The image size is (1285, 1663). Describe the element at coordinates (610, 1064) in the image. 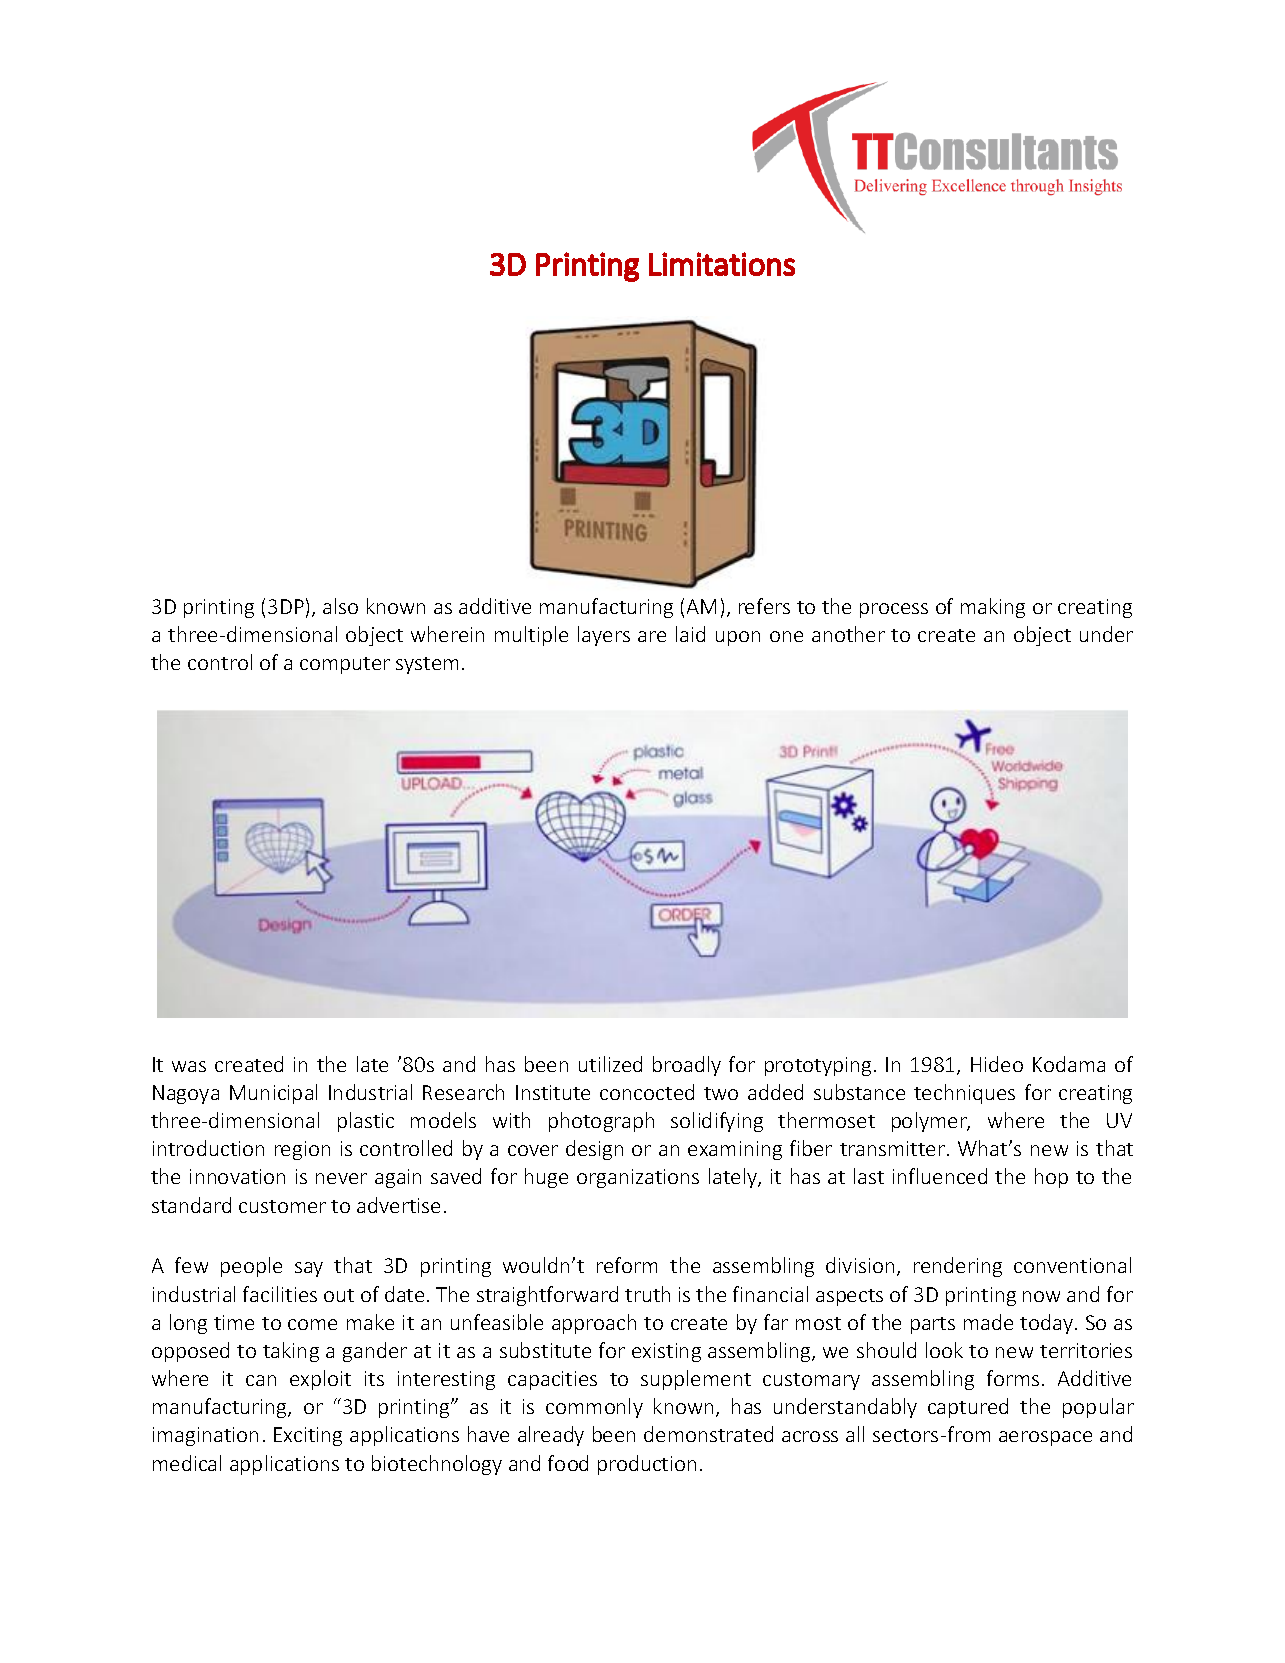

I see `utilized` at that location.
